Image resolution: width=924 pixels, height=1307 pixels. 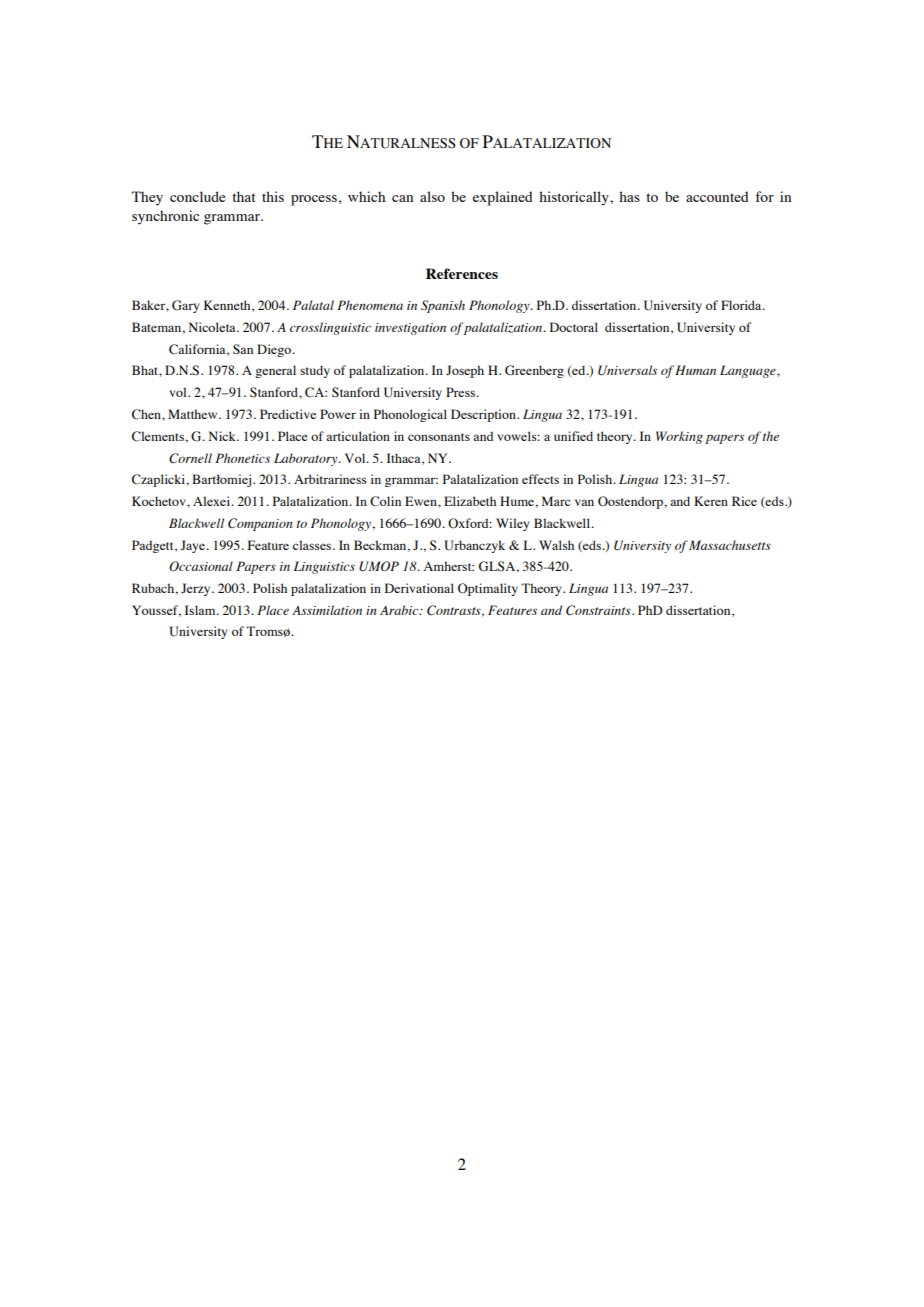 I want to click on Rice, so click(x=744, y=501).
